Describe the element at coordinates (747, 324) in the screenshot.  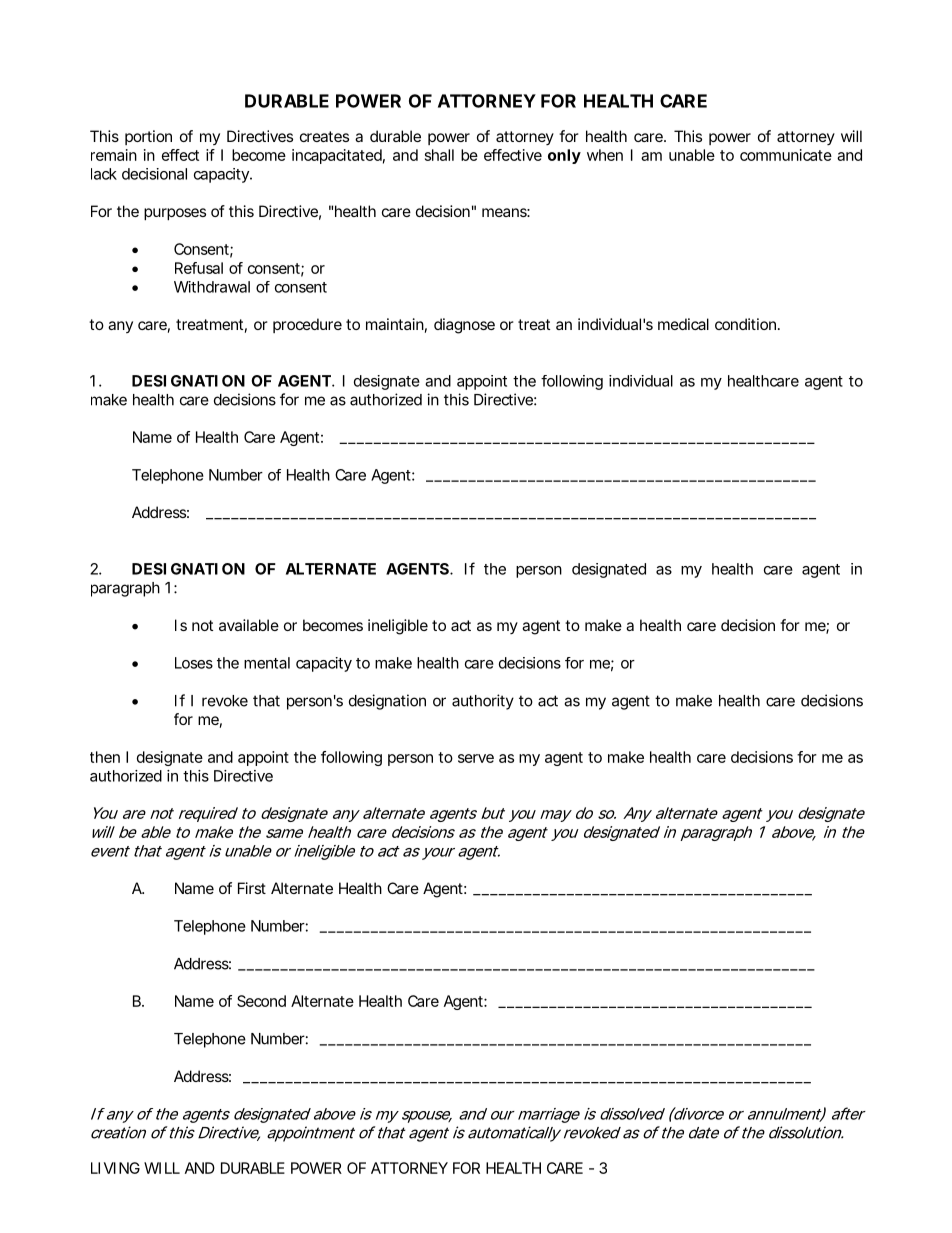
I see `condition` at that location.
